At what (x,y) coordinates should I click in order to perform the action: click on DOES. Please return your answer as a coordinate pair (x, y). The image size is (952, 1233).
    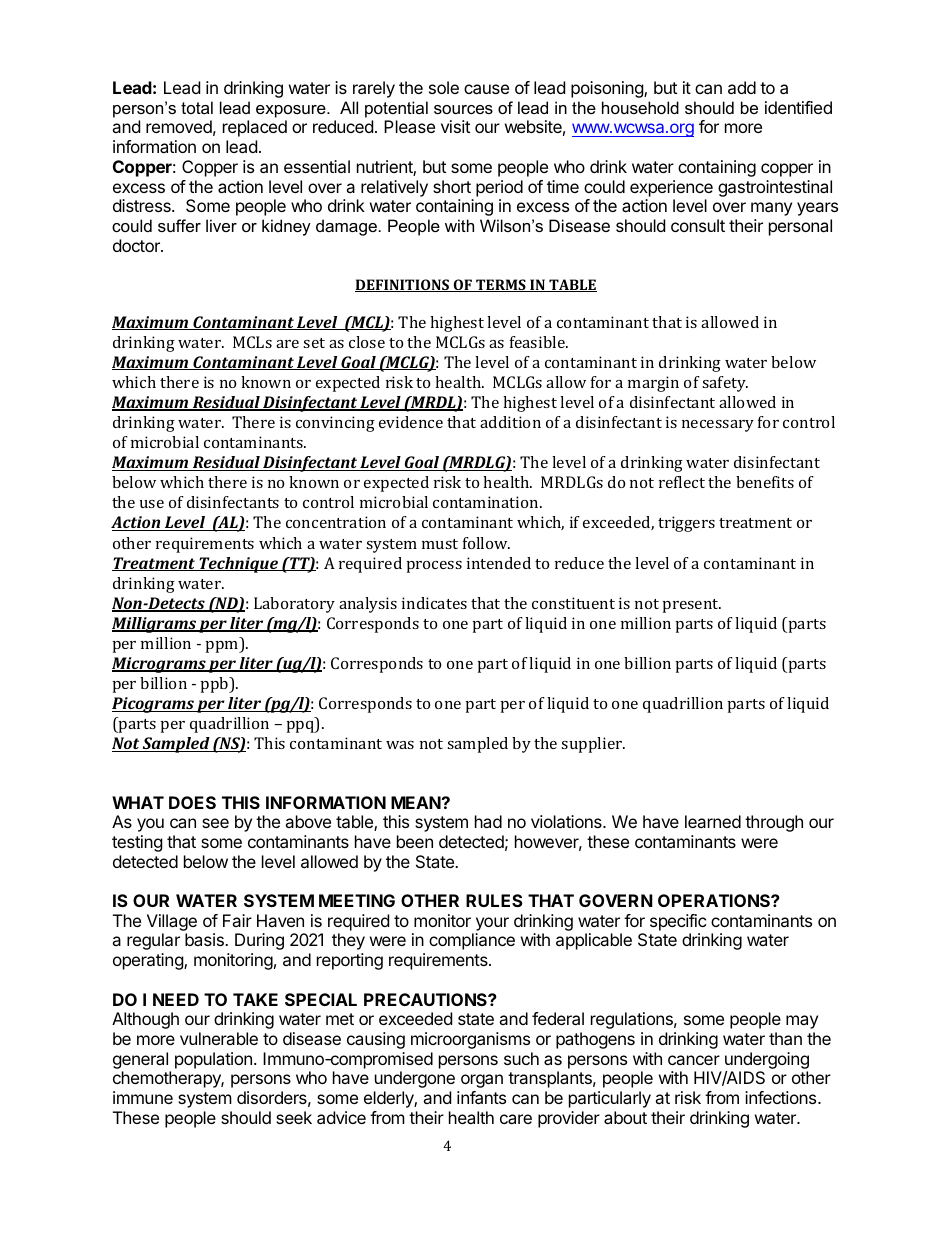
    Looking at the image, I should click on (192, 802).
